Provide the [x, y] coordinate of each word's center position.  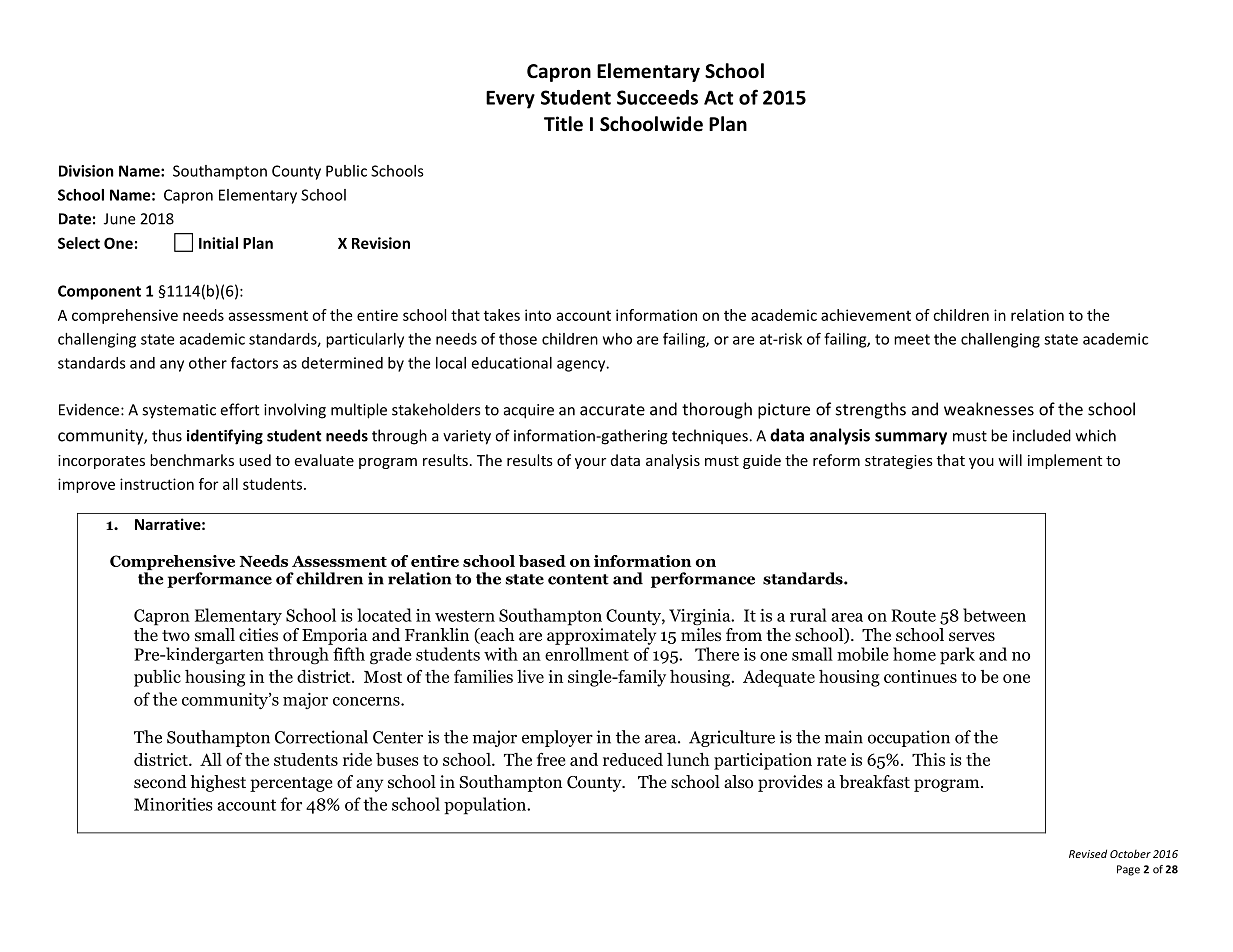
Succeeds [657, 97]
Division [86, 171]
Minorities [173, 804]
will [1010, 460]
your [590, 463]
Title [563, 124]
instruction [157, 484]
